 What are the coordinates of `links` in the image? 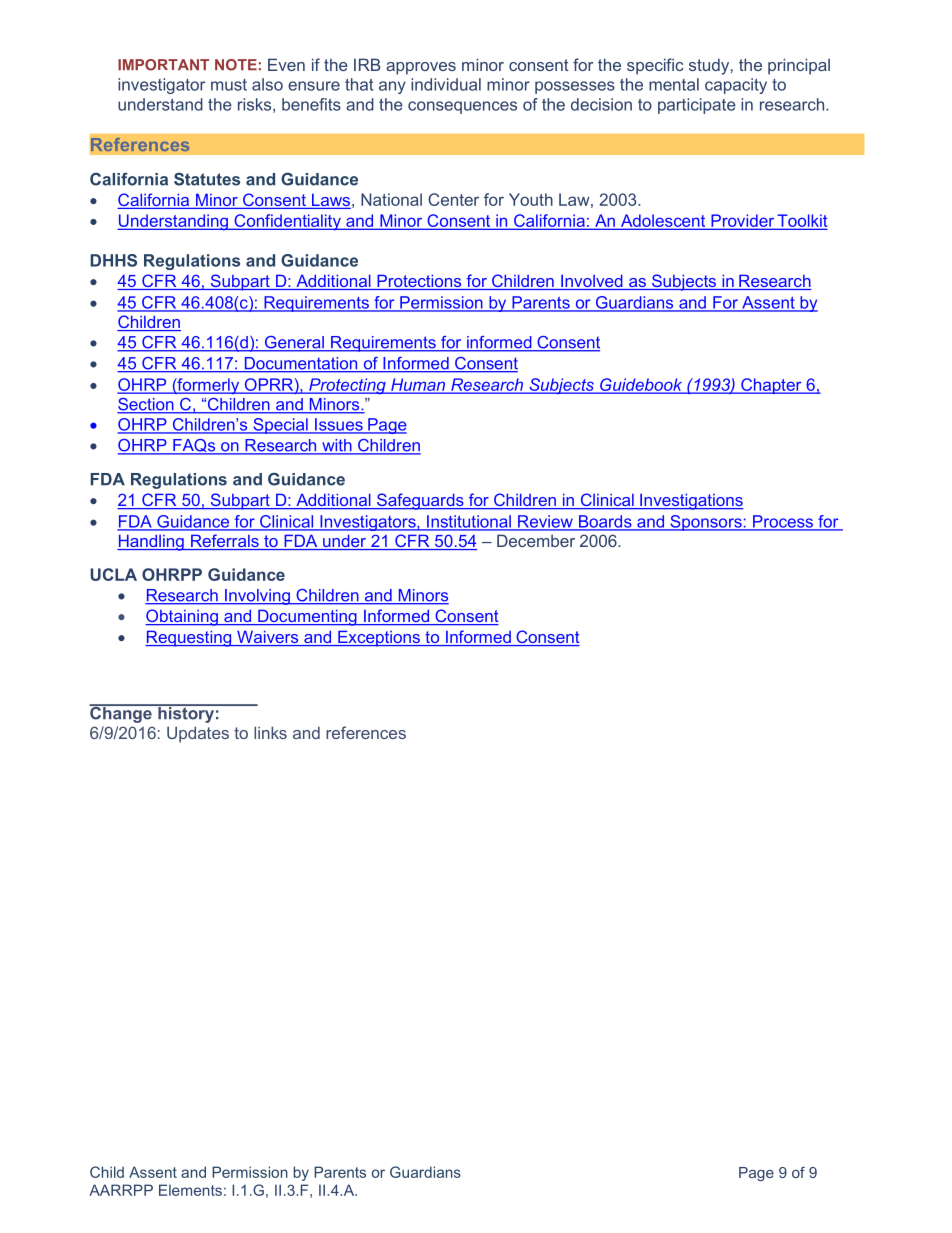 It's located at (270, 732).
